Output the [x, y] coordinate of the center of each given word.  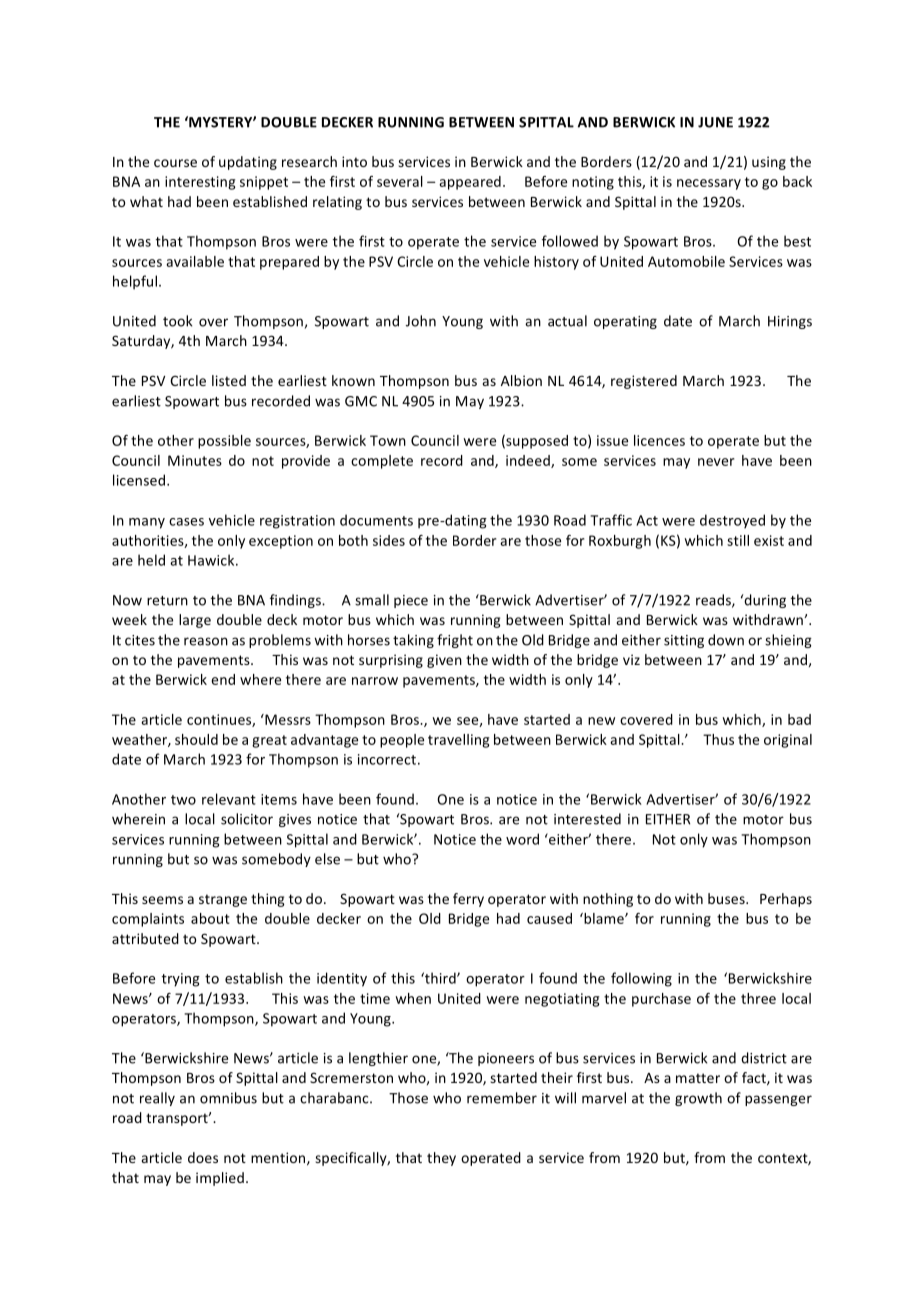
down [726, 640]
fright [455, 641]
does [203, 1157]
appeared [470, 183]
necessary [709, 184]
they [441, 1159]
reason [206, 641]
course [175, 163]
